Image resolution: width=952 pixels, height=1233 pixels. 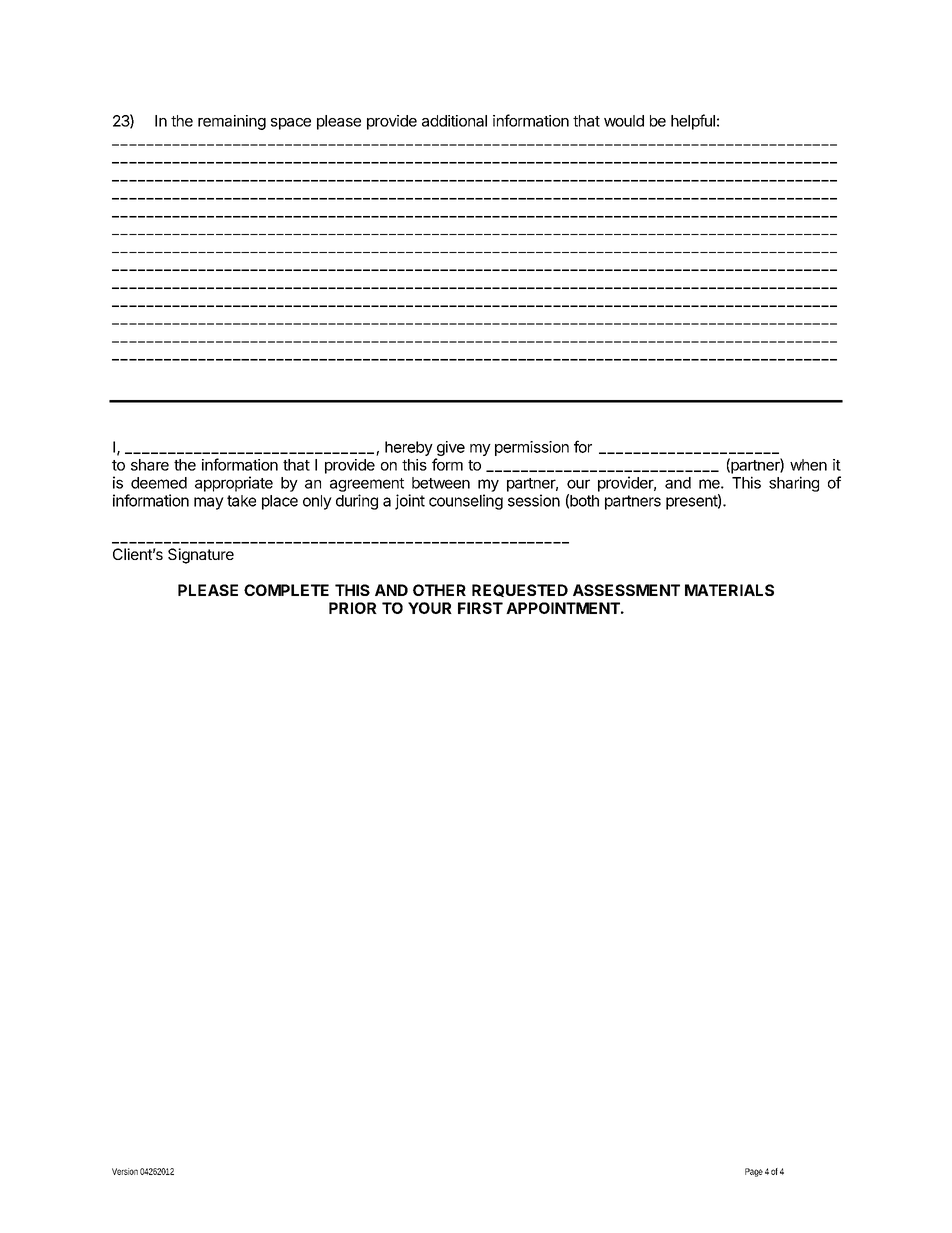 What do you see at coordinates (286, 590) in the screenshot?
I see `COMPLETE` at bounding box center [286, 590].
